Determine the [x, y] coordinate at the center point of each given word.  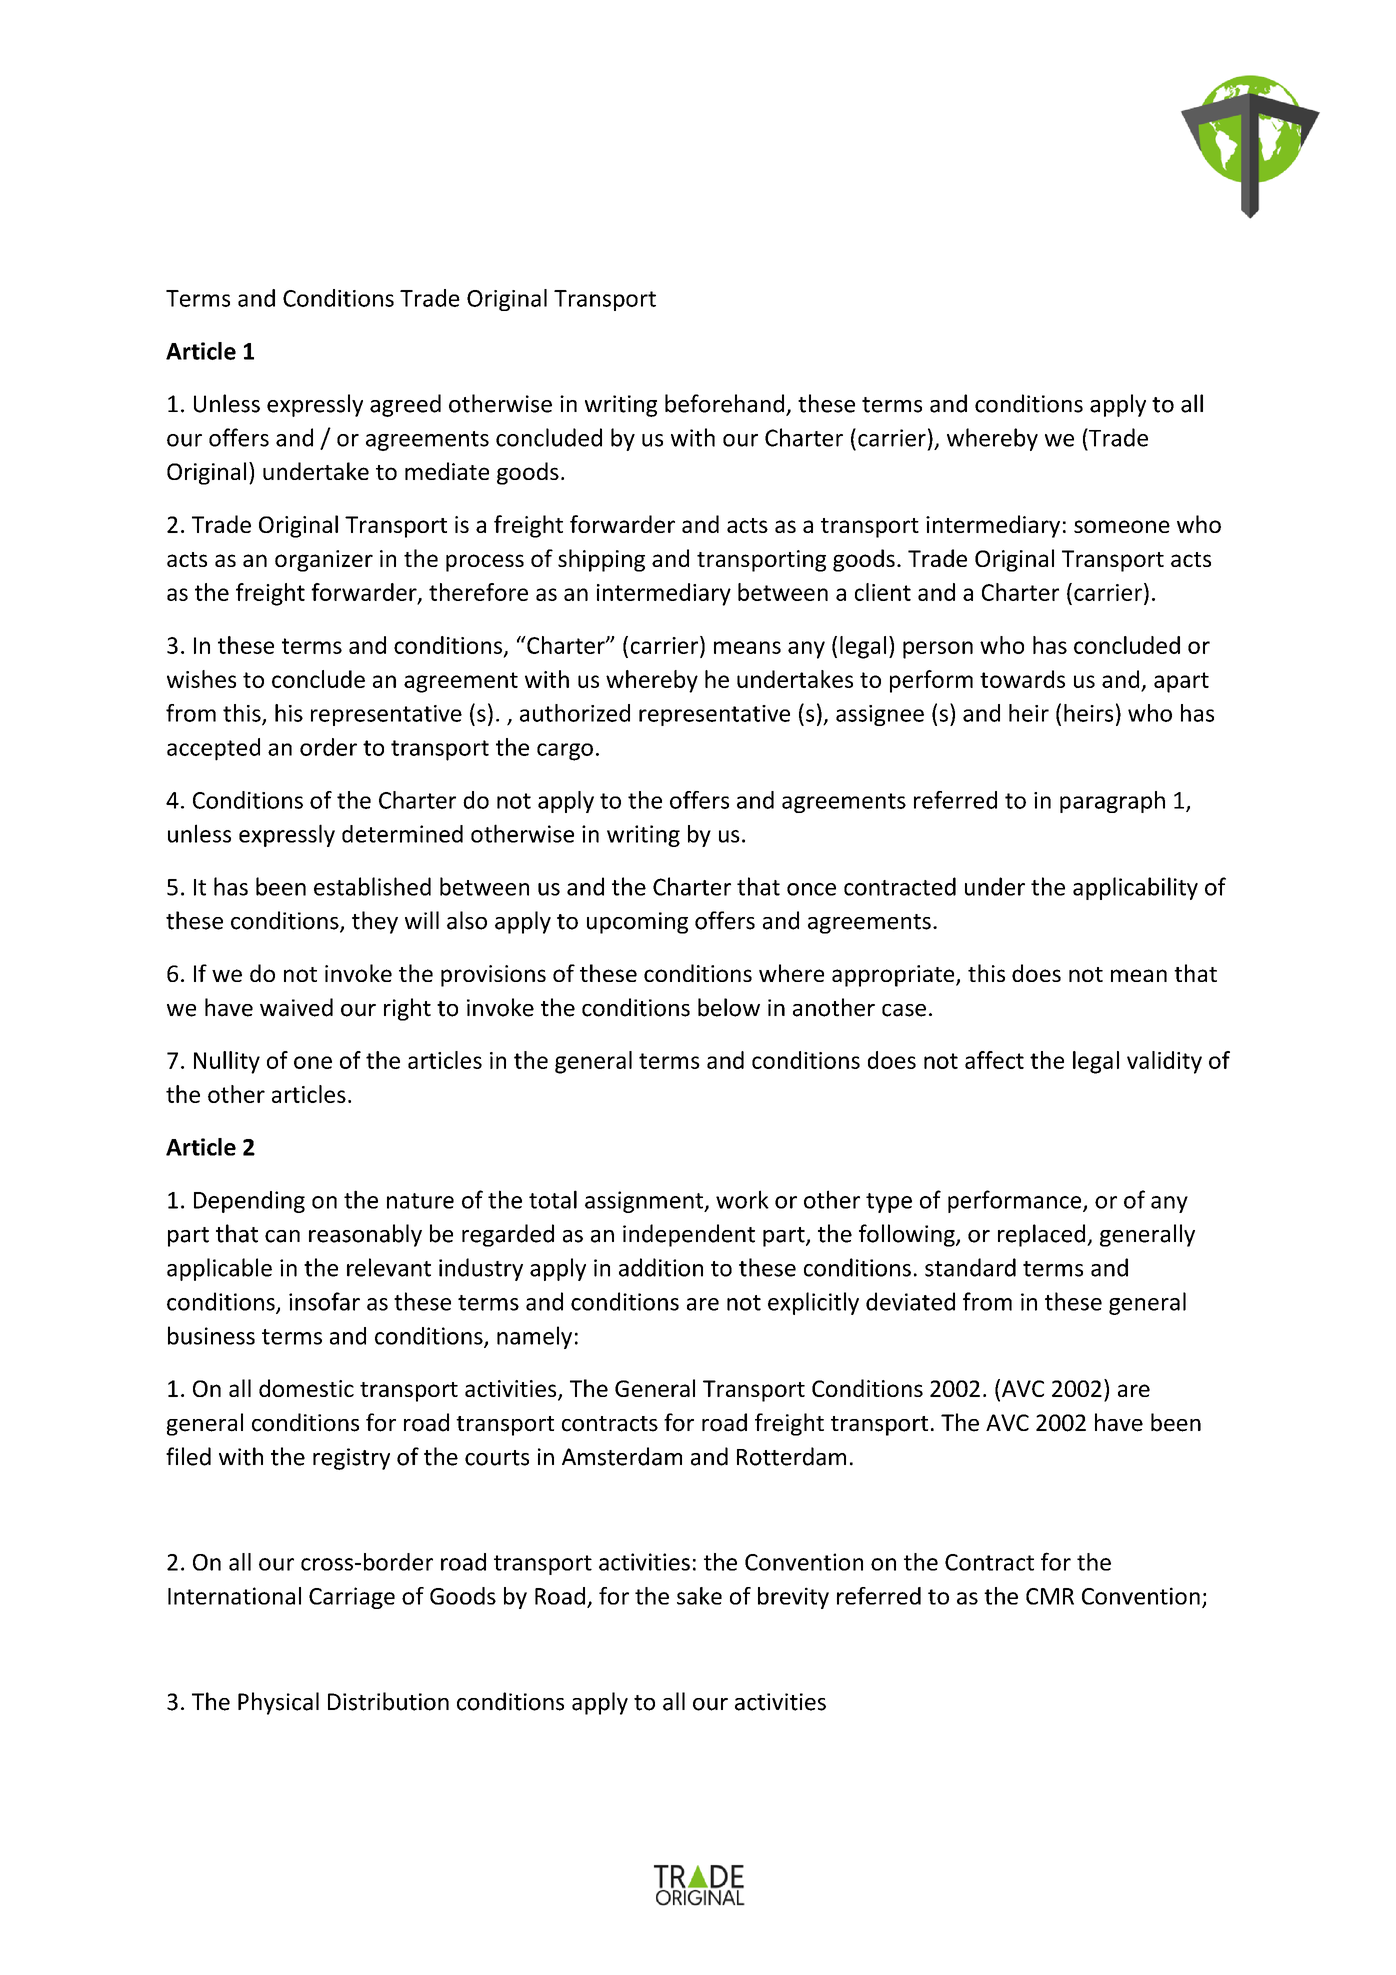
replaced [1043, 1235]
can [282, 1236]
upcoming [637, 923]
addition [661, 1267]
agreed [405, 405]
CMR [1050, 1596]
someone [1122, 526]
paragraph [1112, 802]
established [372, 886]
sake [699, 1596]
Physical [278, 1703]
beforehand [724, 403]
